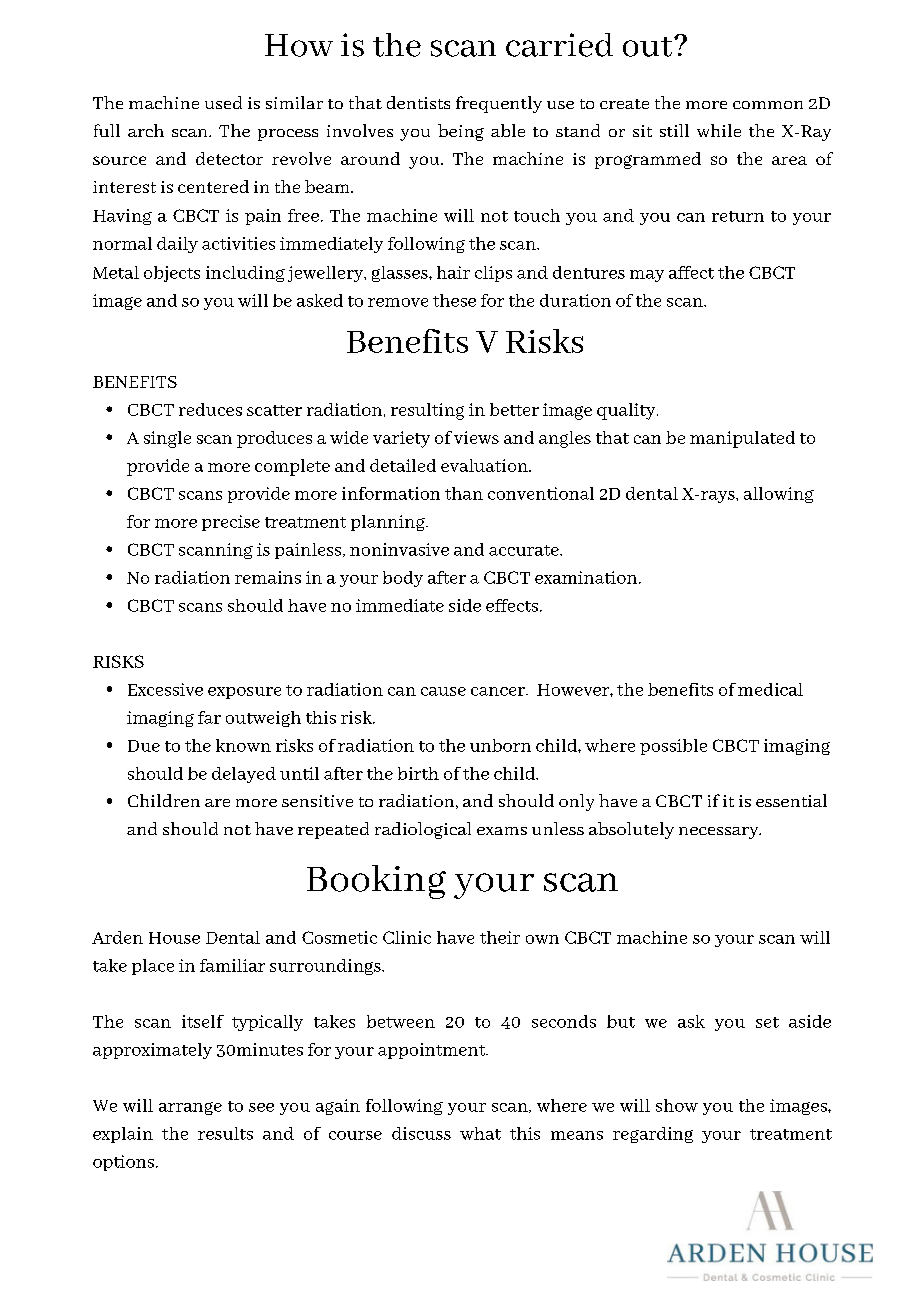 The height and width of the page is (1308, 924). Describe the element at coordinates (190, 1108) in the page. I see `arrange` at that location.
